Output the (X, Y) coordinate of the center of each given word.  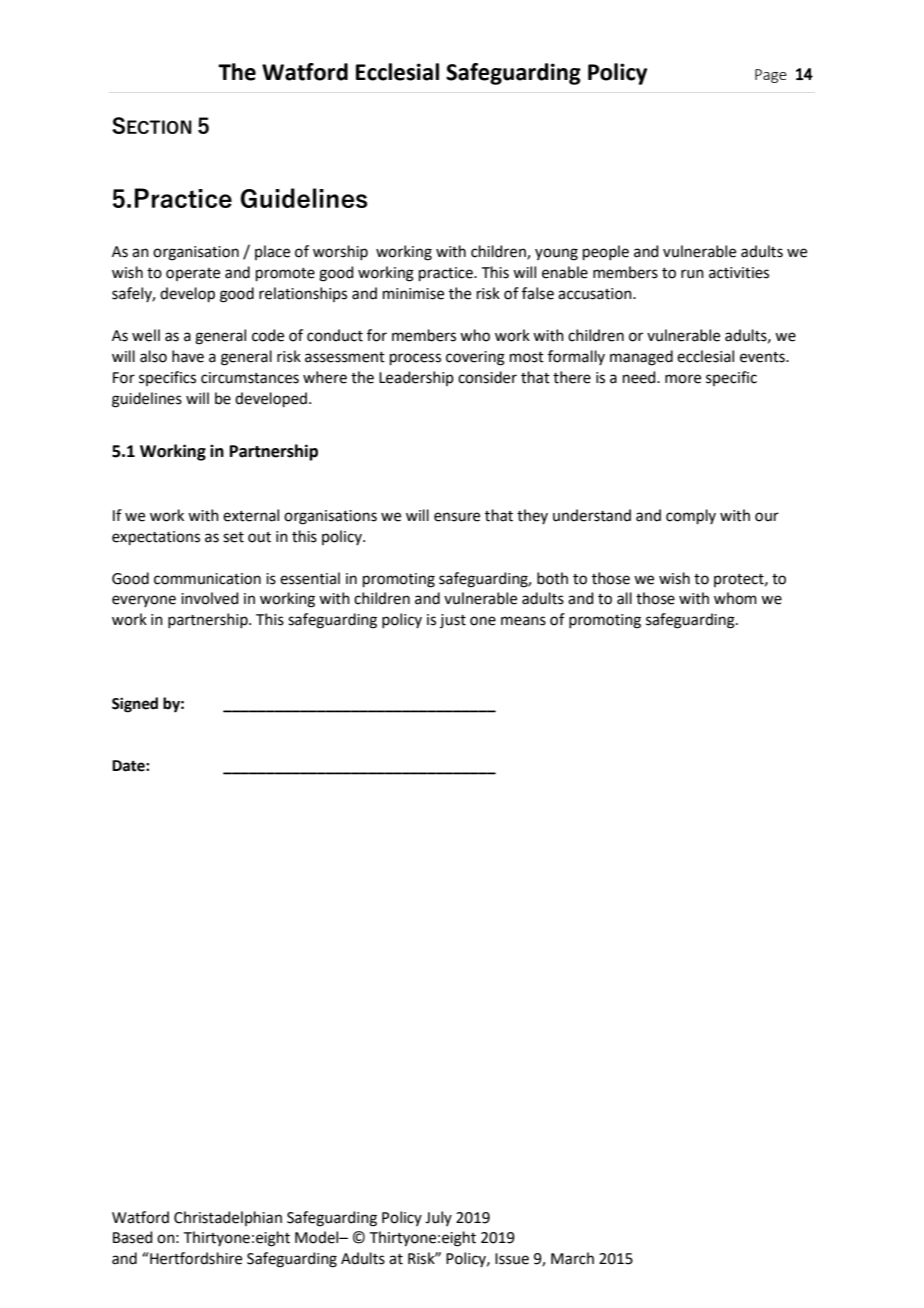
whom (735, 598)
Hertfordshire (195, 1258)
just (453, 621)
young (556, 254)
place (272, 252)
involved (210, 598)
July (438, 1218)
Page (771, 76)
